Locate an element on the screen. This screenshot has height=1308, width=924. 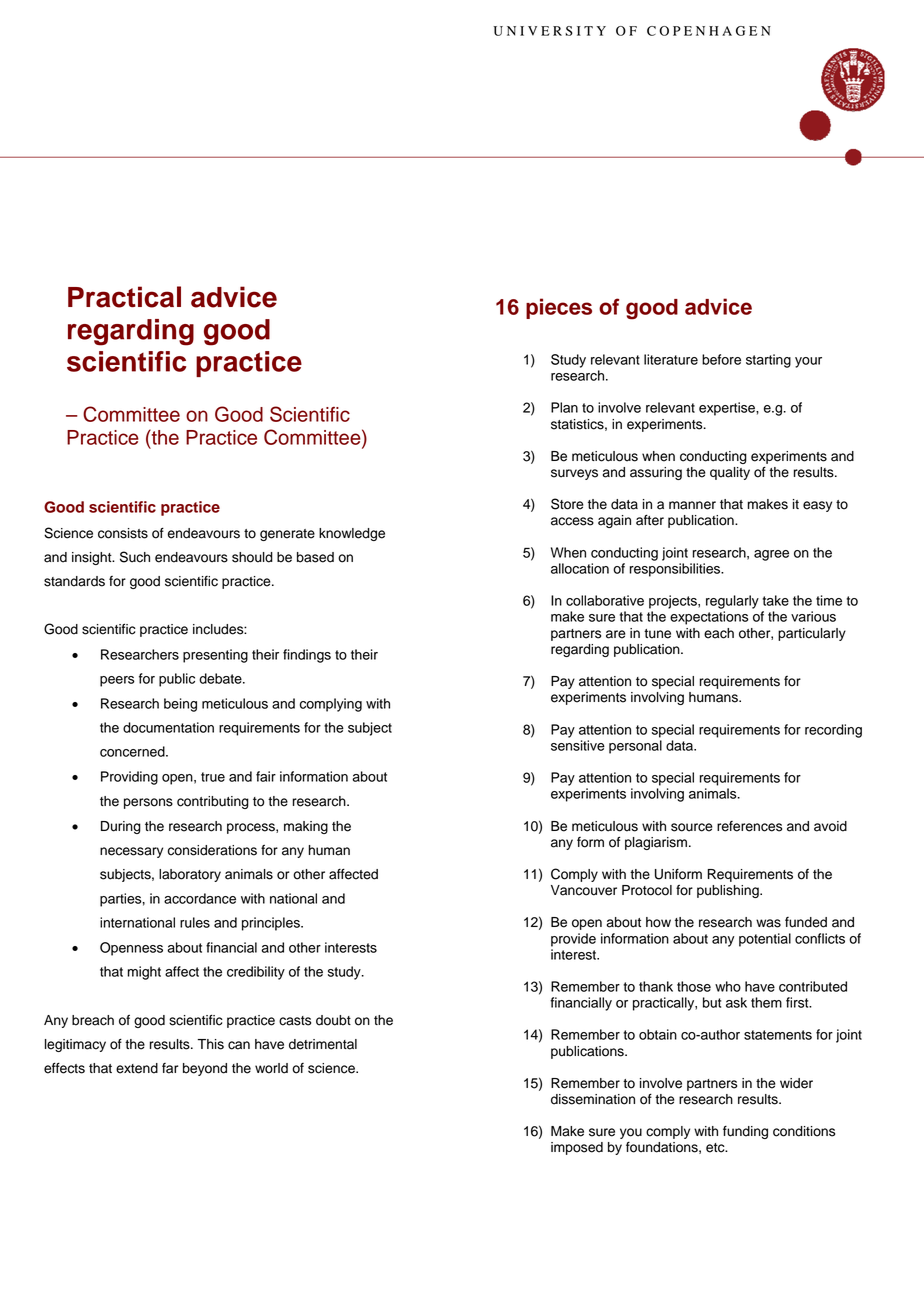
expertise is located at coordinates (728, 409).
